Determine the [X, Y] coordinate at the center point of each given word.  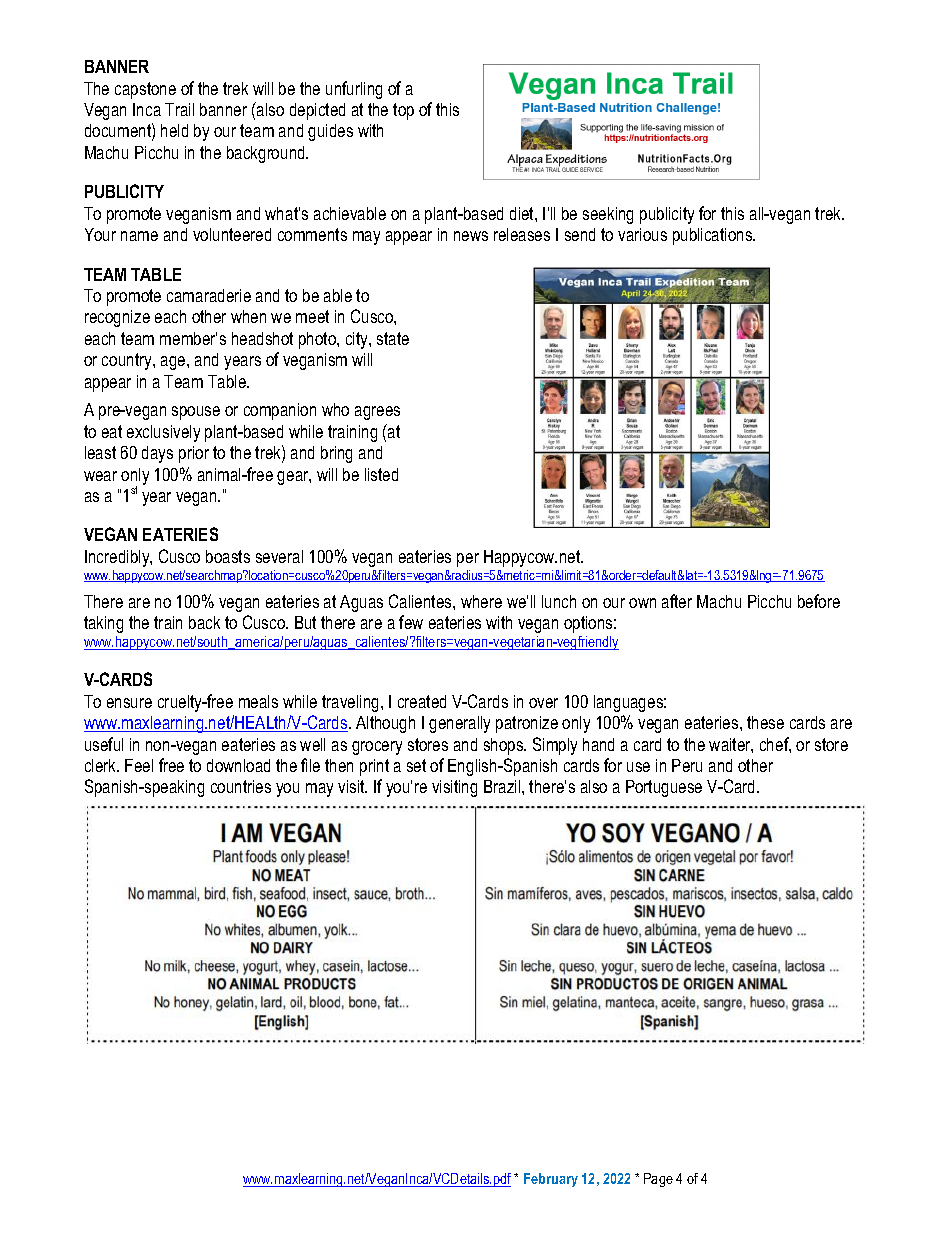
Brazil [503, 786]
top [403, 111]
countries [241, 786]
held [174, 130]
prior [194, 454]
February [551, 1180]
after [677, 601]
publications [714, 236]
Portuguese [664, 788]
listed [381, 474]
